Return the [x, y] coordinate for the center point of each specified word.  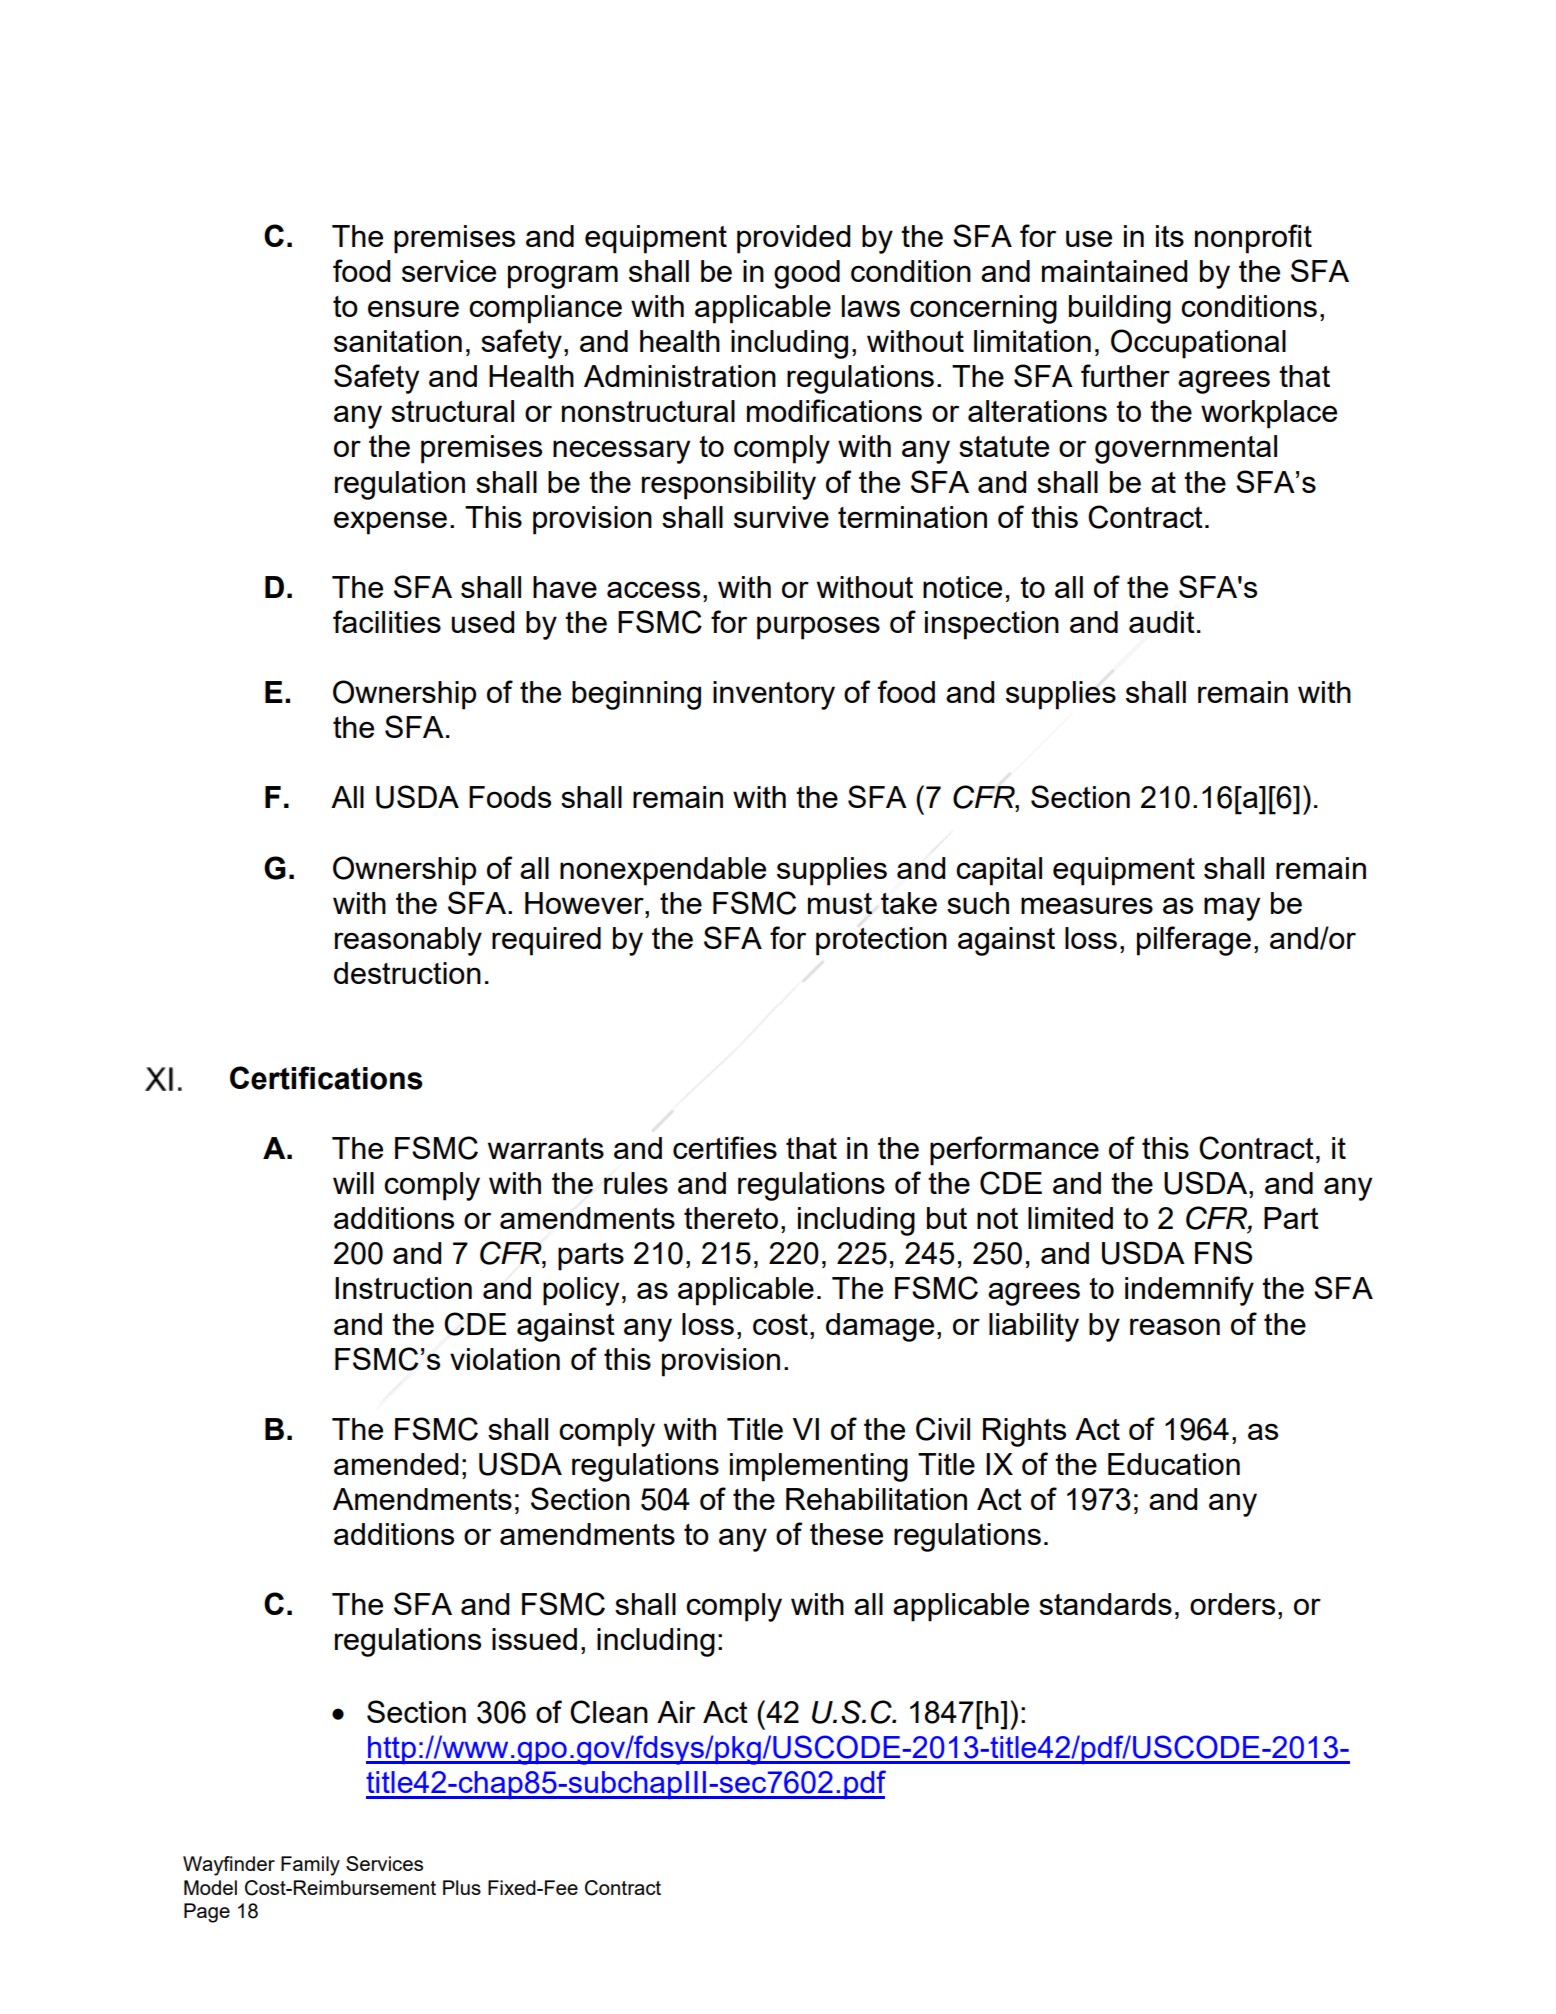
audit [1162, 622]
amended [396, 1464]
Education [1174, 1464]
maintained [1114, 271]
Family [310, 1866]
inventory [774, 695]
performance [1014, 1151]
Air [676, 1712]
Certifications [326, 1078]
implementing [819, 1467]
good [807, 274]
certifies [725, 1147]
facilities [387, 621]
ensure [413, 308]
